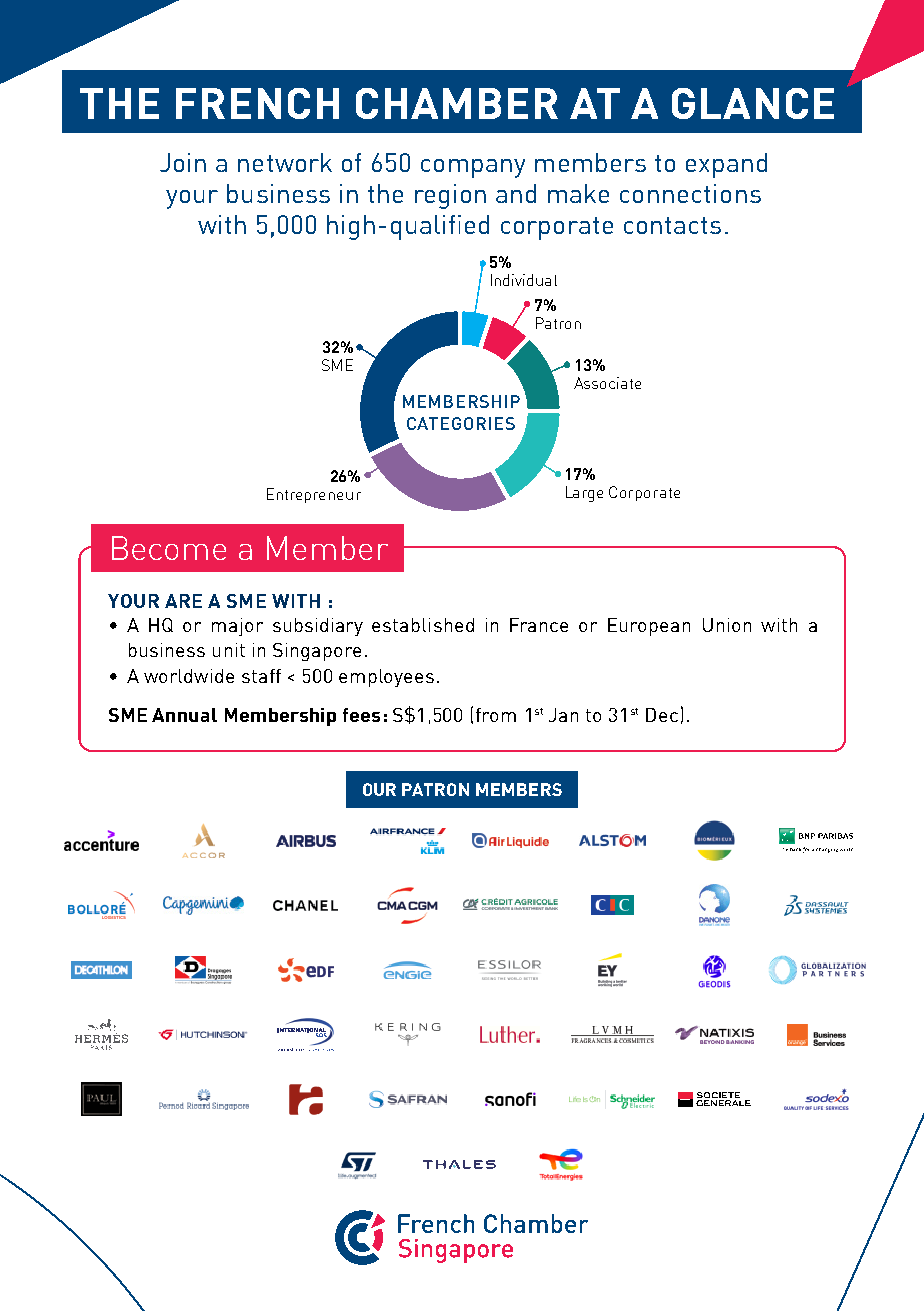  I want to click on Entrepreneur, so click(314, 495).
